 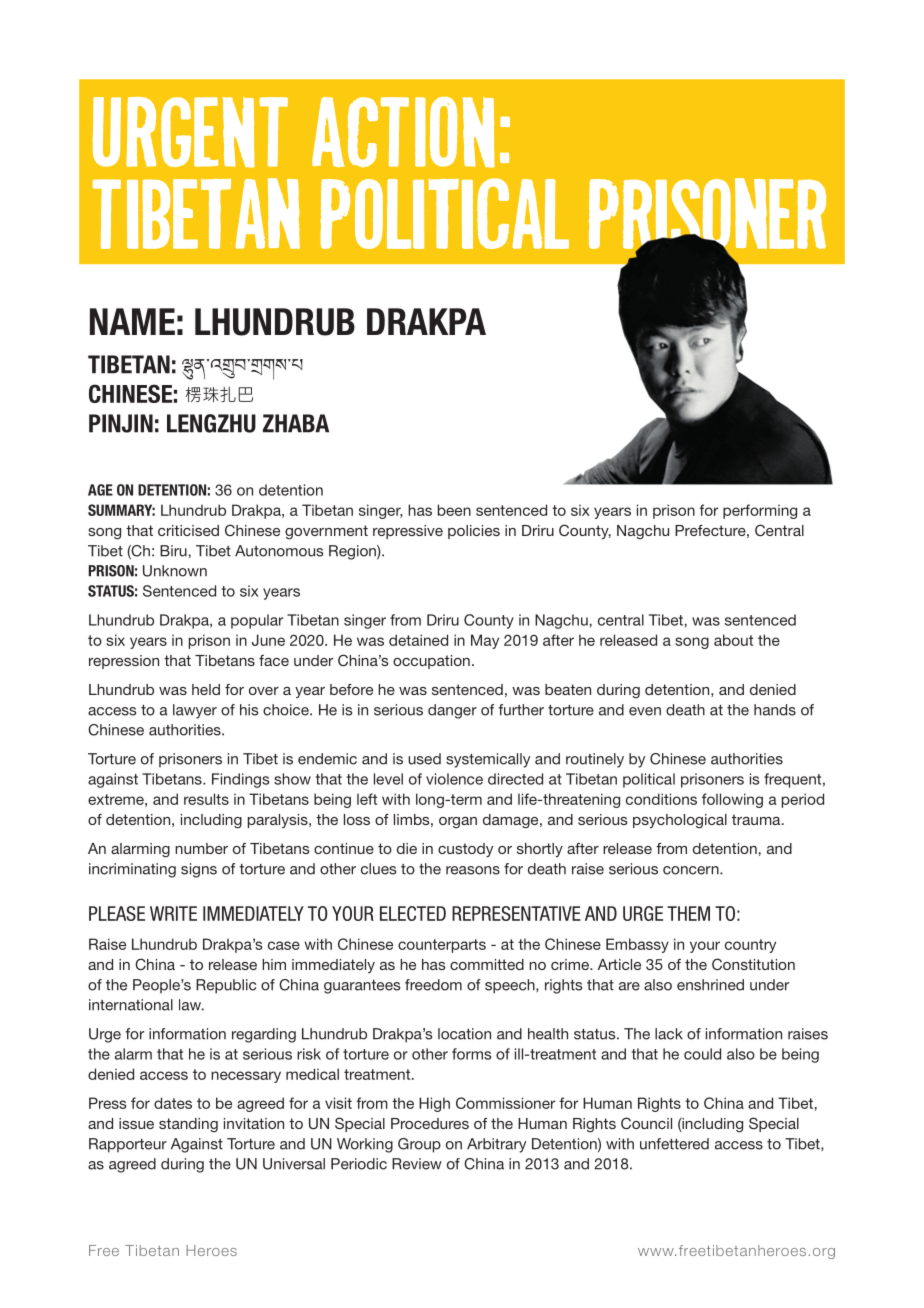 I want to click on criticised, so click(x=188, y=530).
